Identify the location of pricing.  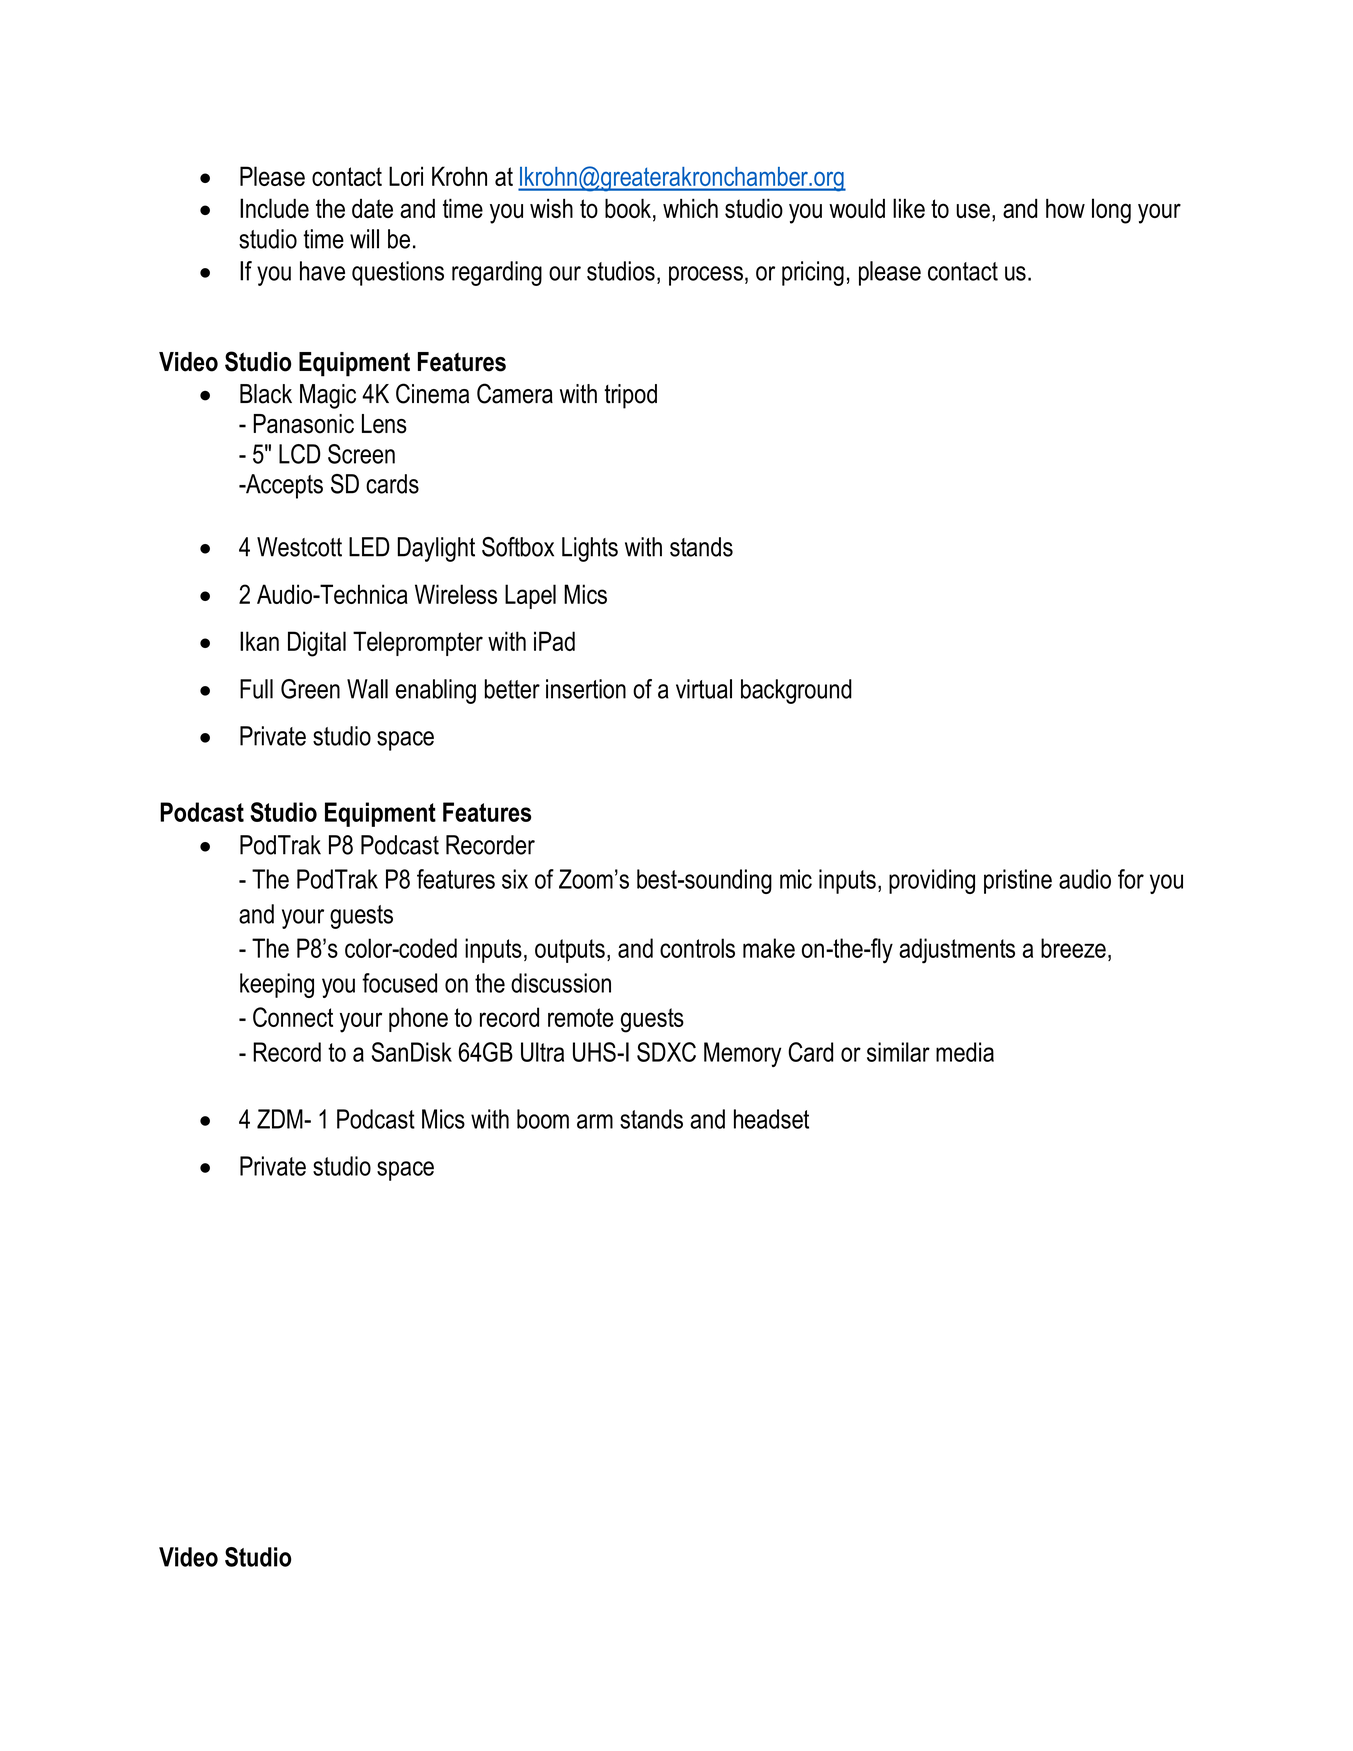
(813, 273).
